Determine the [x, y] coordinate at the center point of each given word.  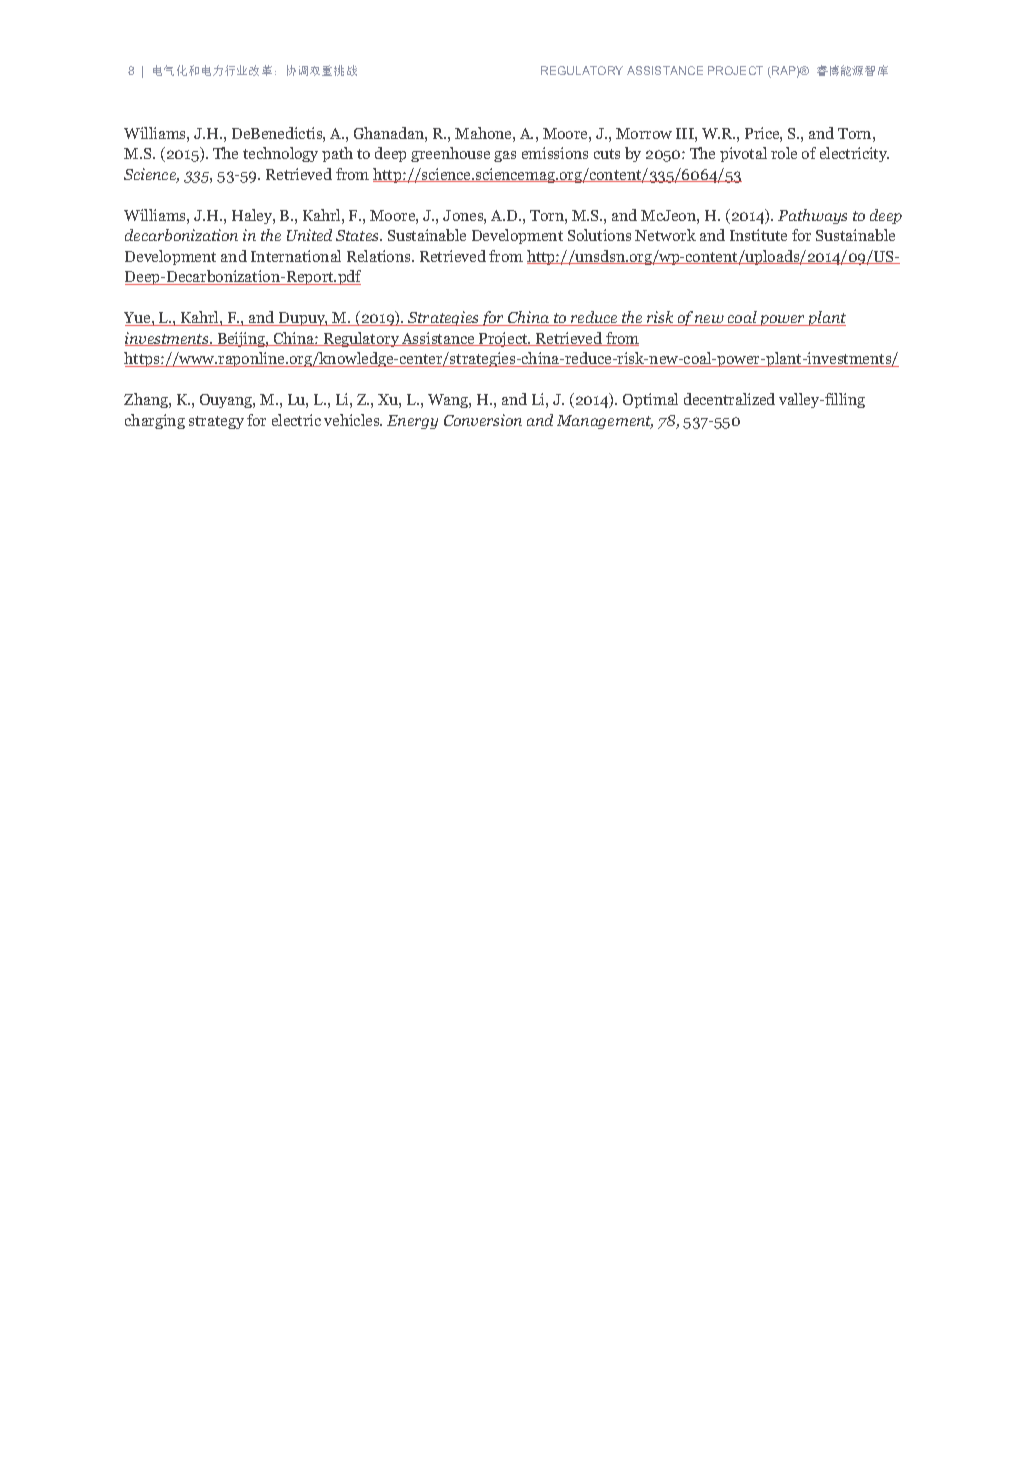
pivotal [743, 154]
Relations [380, 256]
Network [665, 235]
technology [280, 154]
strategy [216, 422]
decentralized [729, 399]
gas [505, 156]
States [359, 235]
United [309, 235]
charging [155, 421]
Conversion [483, 420]
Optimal [650, 400]
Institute [758, 235]
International [296, 256]
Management [605, 422]
